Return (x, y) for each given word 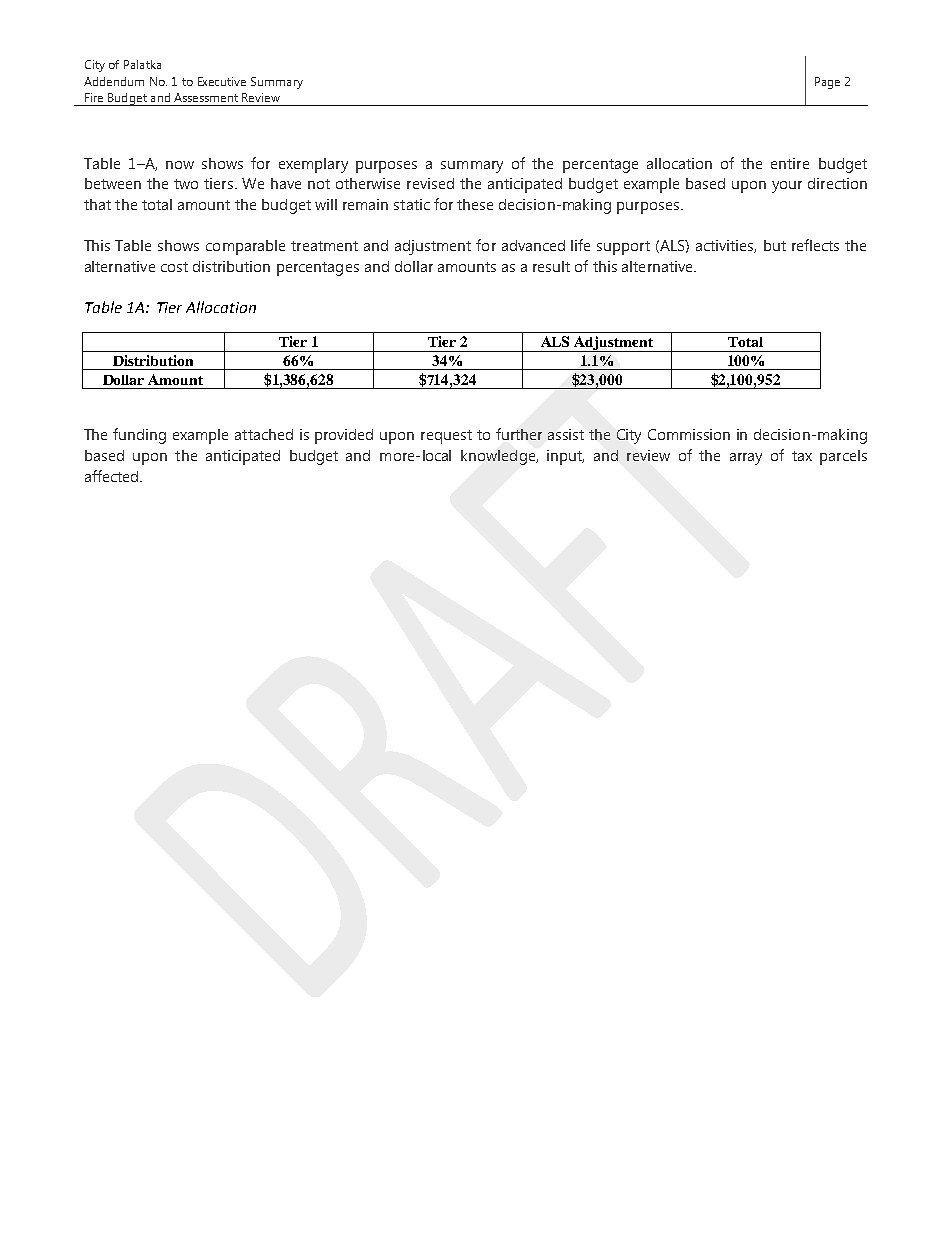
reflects (815, 245)
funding (139, 436)
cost (174, 267)
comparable (245, 247)
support (623, 248)
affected (113, 476)
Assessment (206, 97)
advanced (533, 245)
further (519, 434)
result (551, 266)
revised (430, 183)
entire (790, 163)
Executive (222, 81)
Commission (689, 434)
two (186, 184)
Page (827, 83)
